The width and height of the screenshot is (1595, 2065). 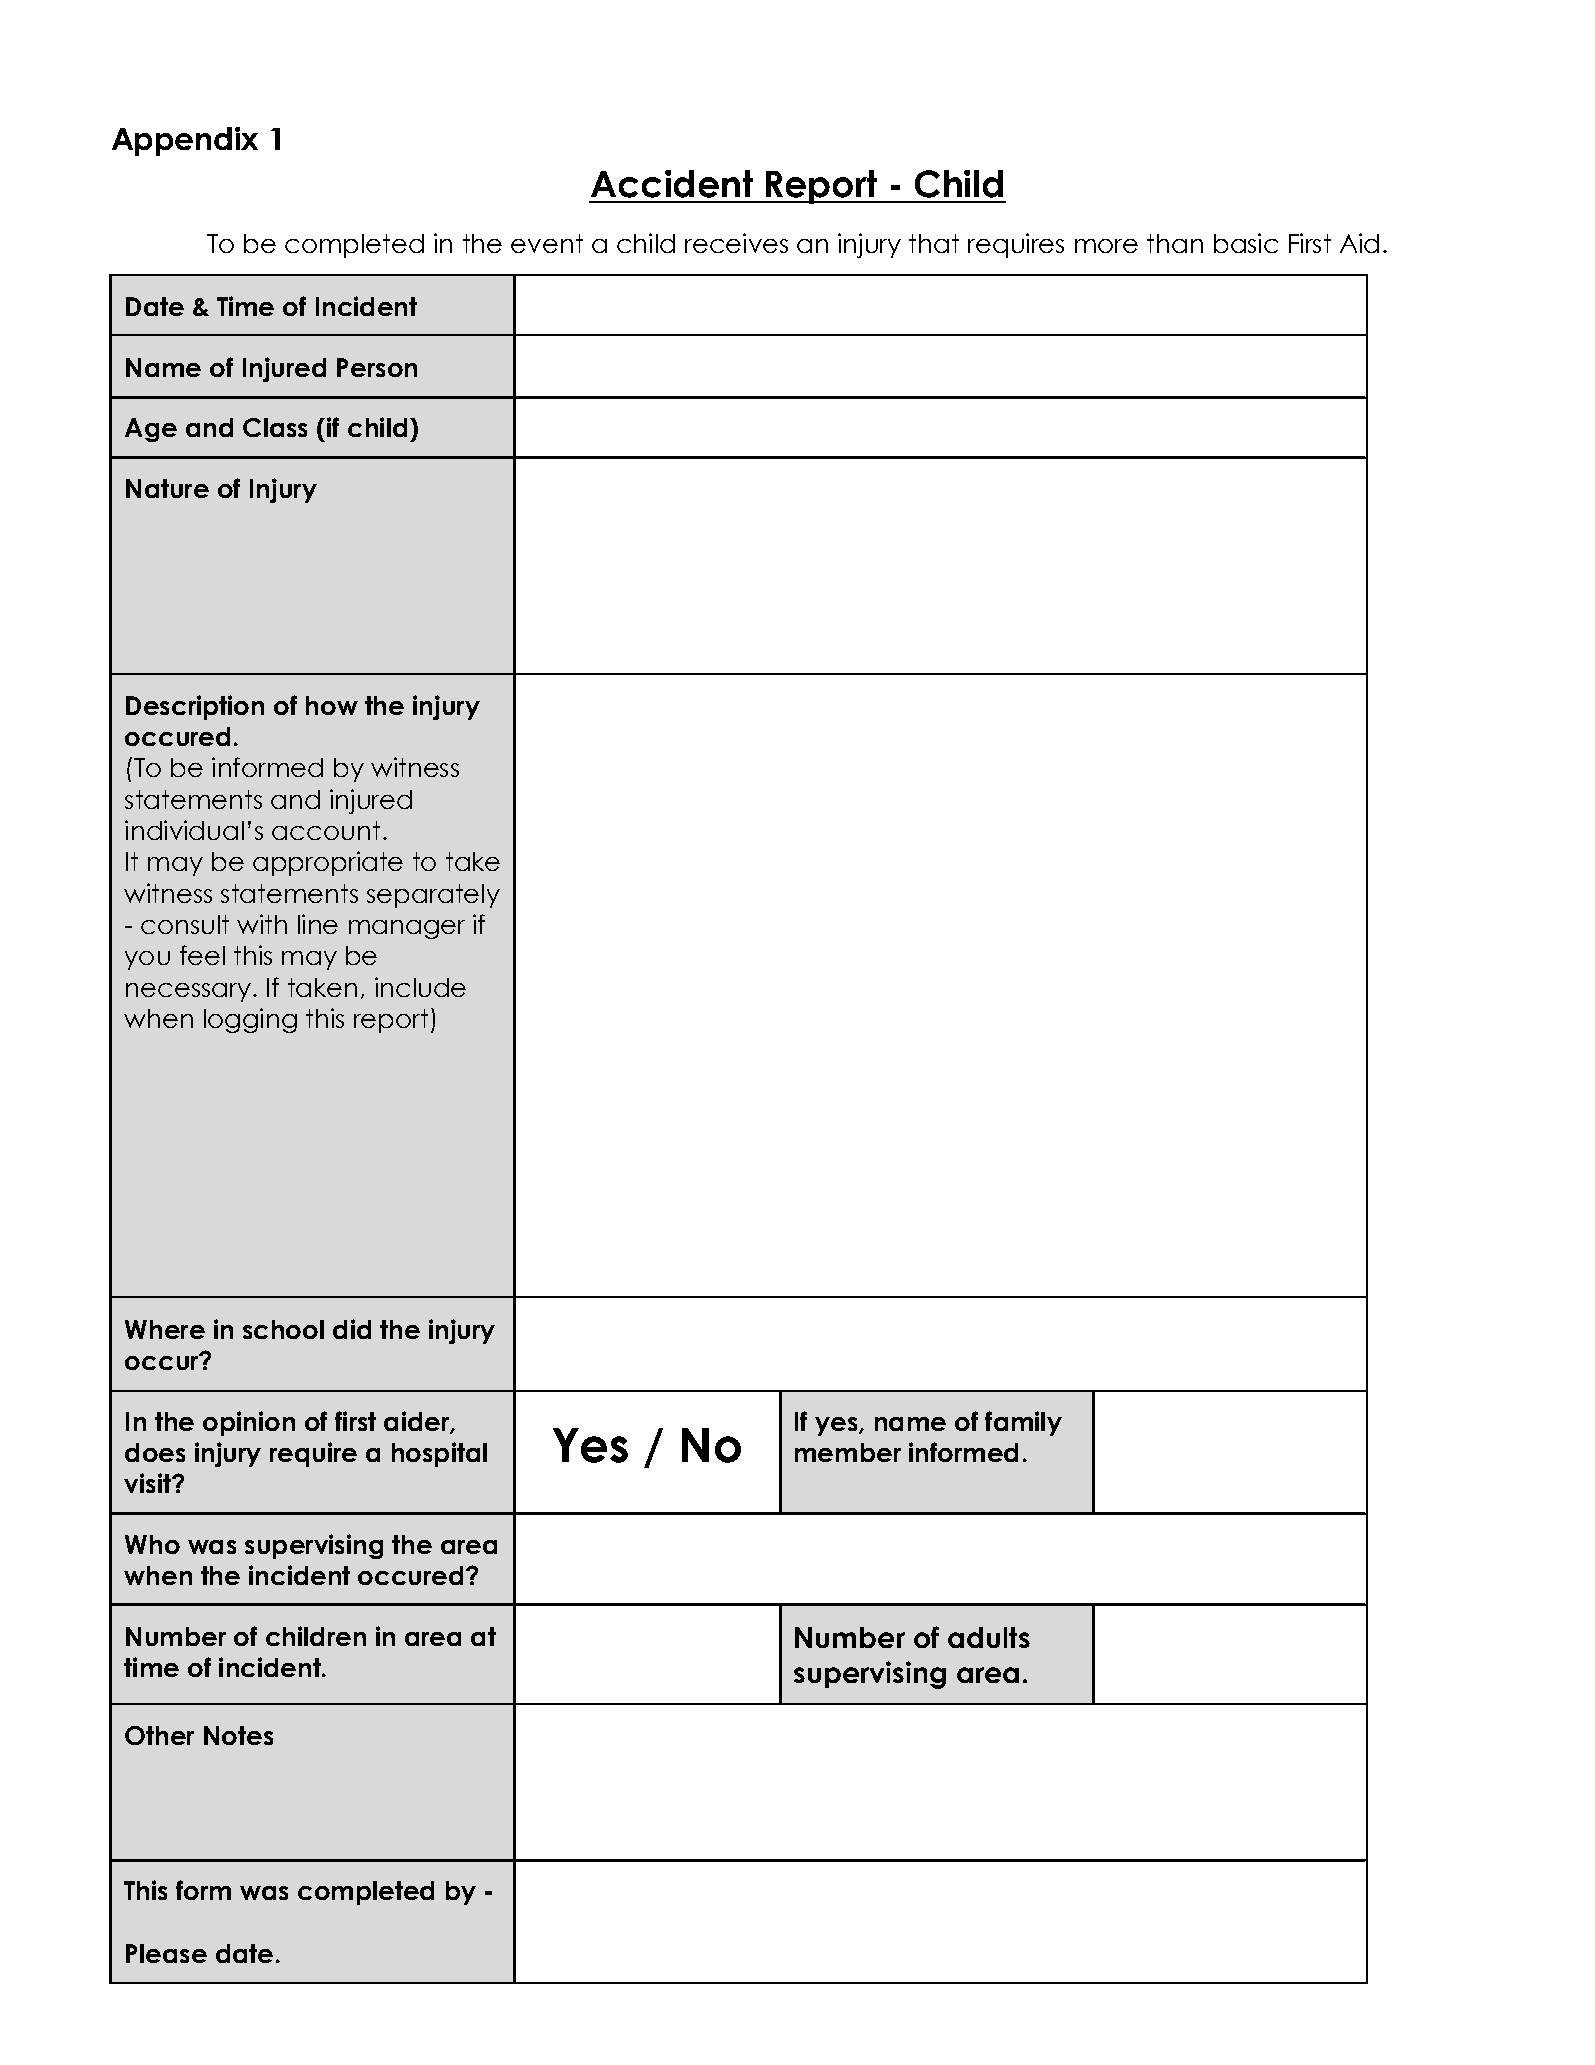 What do you see at coordinates (332, 705) in the screenshot?
I see `how` at bounding box center [332, 705].
